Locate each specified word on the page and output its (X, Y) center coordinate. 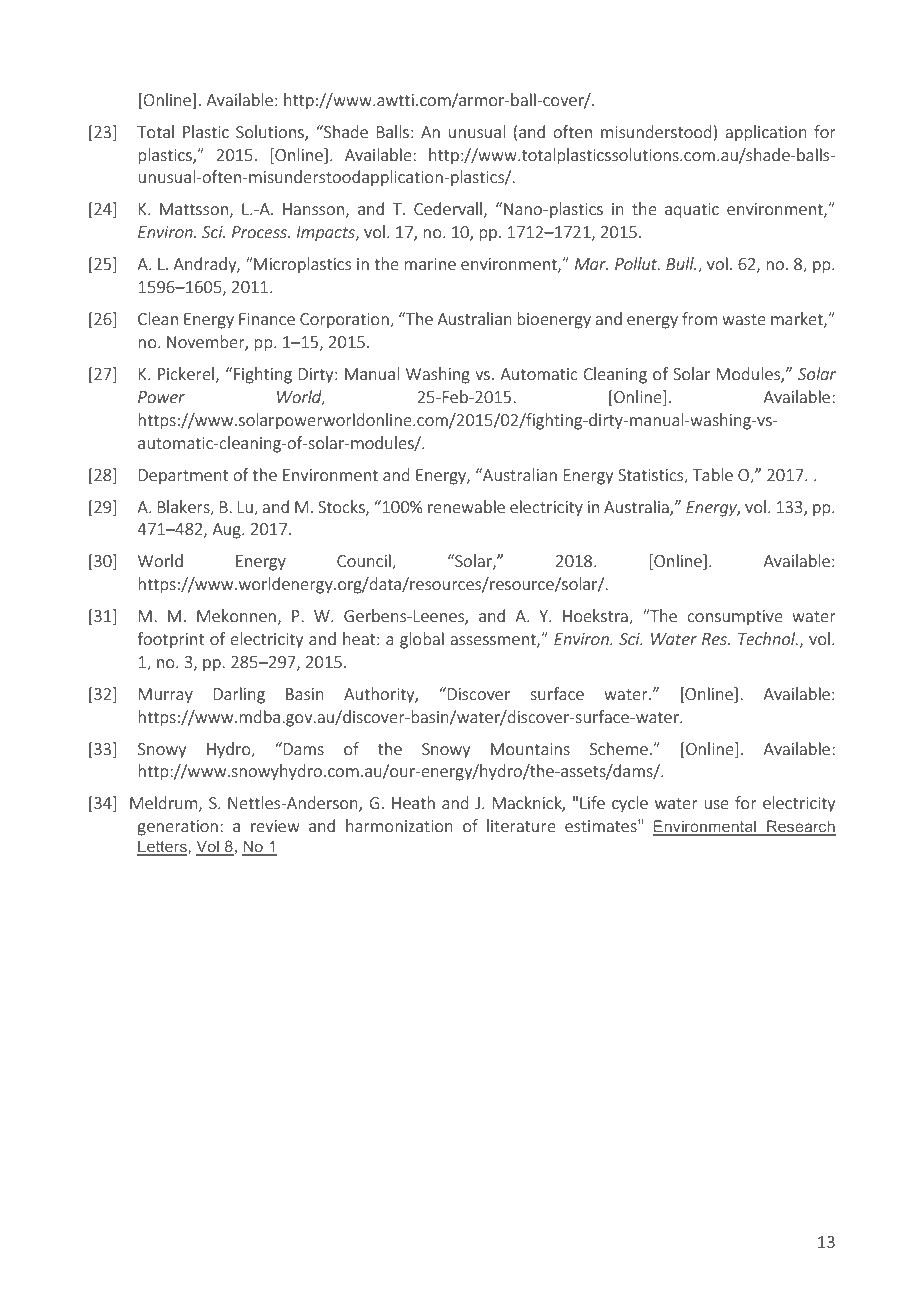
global (422, 640)
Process (260, 232)
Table (712, 474)
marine (430, 264)
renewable (466, 506)
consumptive (735, 618)
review (275, 826)
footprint (171, 640)
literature (521, 825)
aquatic (692, 211)
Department (184, 477)
